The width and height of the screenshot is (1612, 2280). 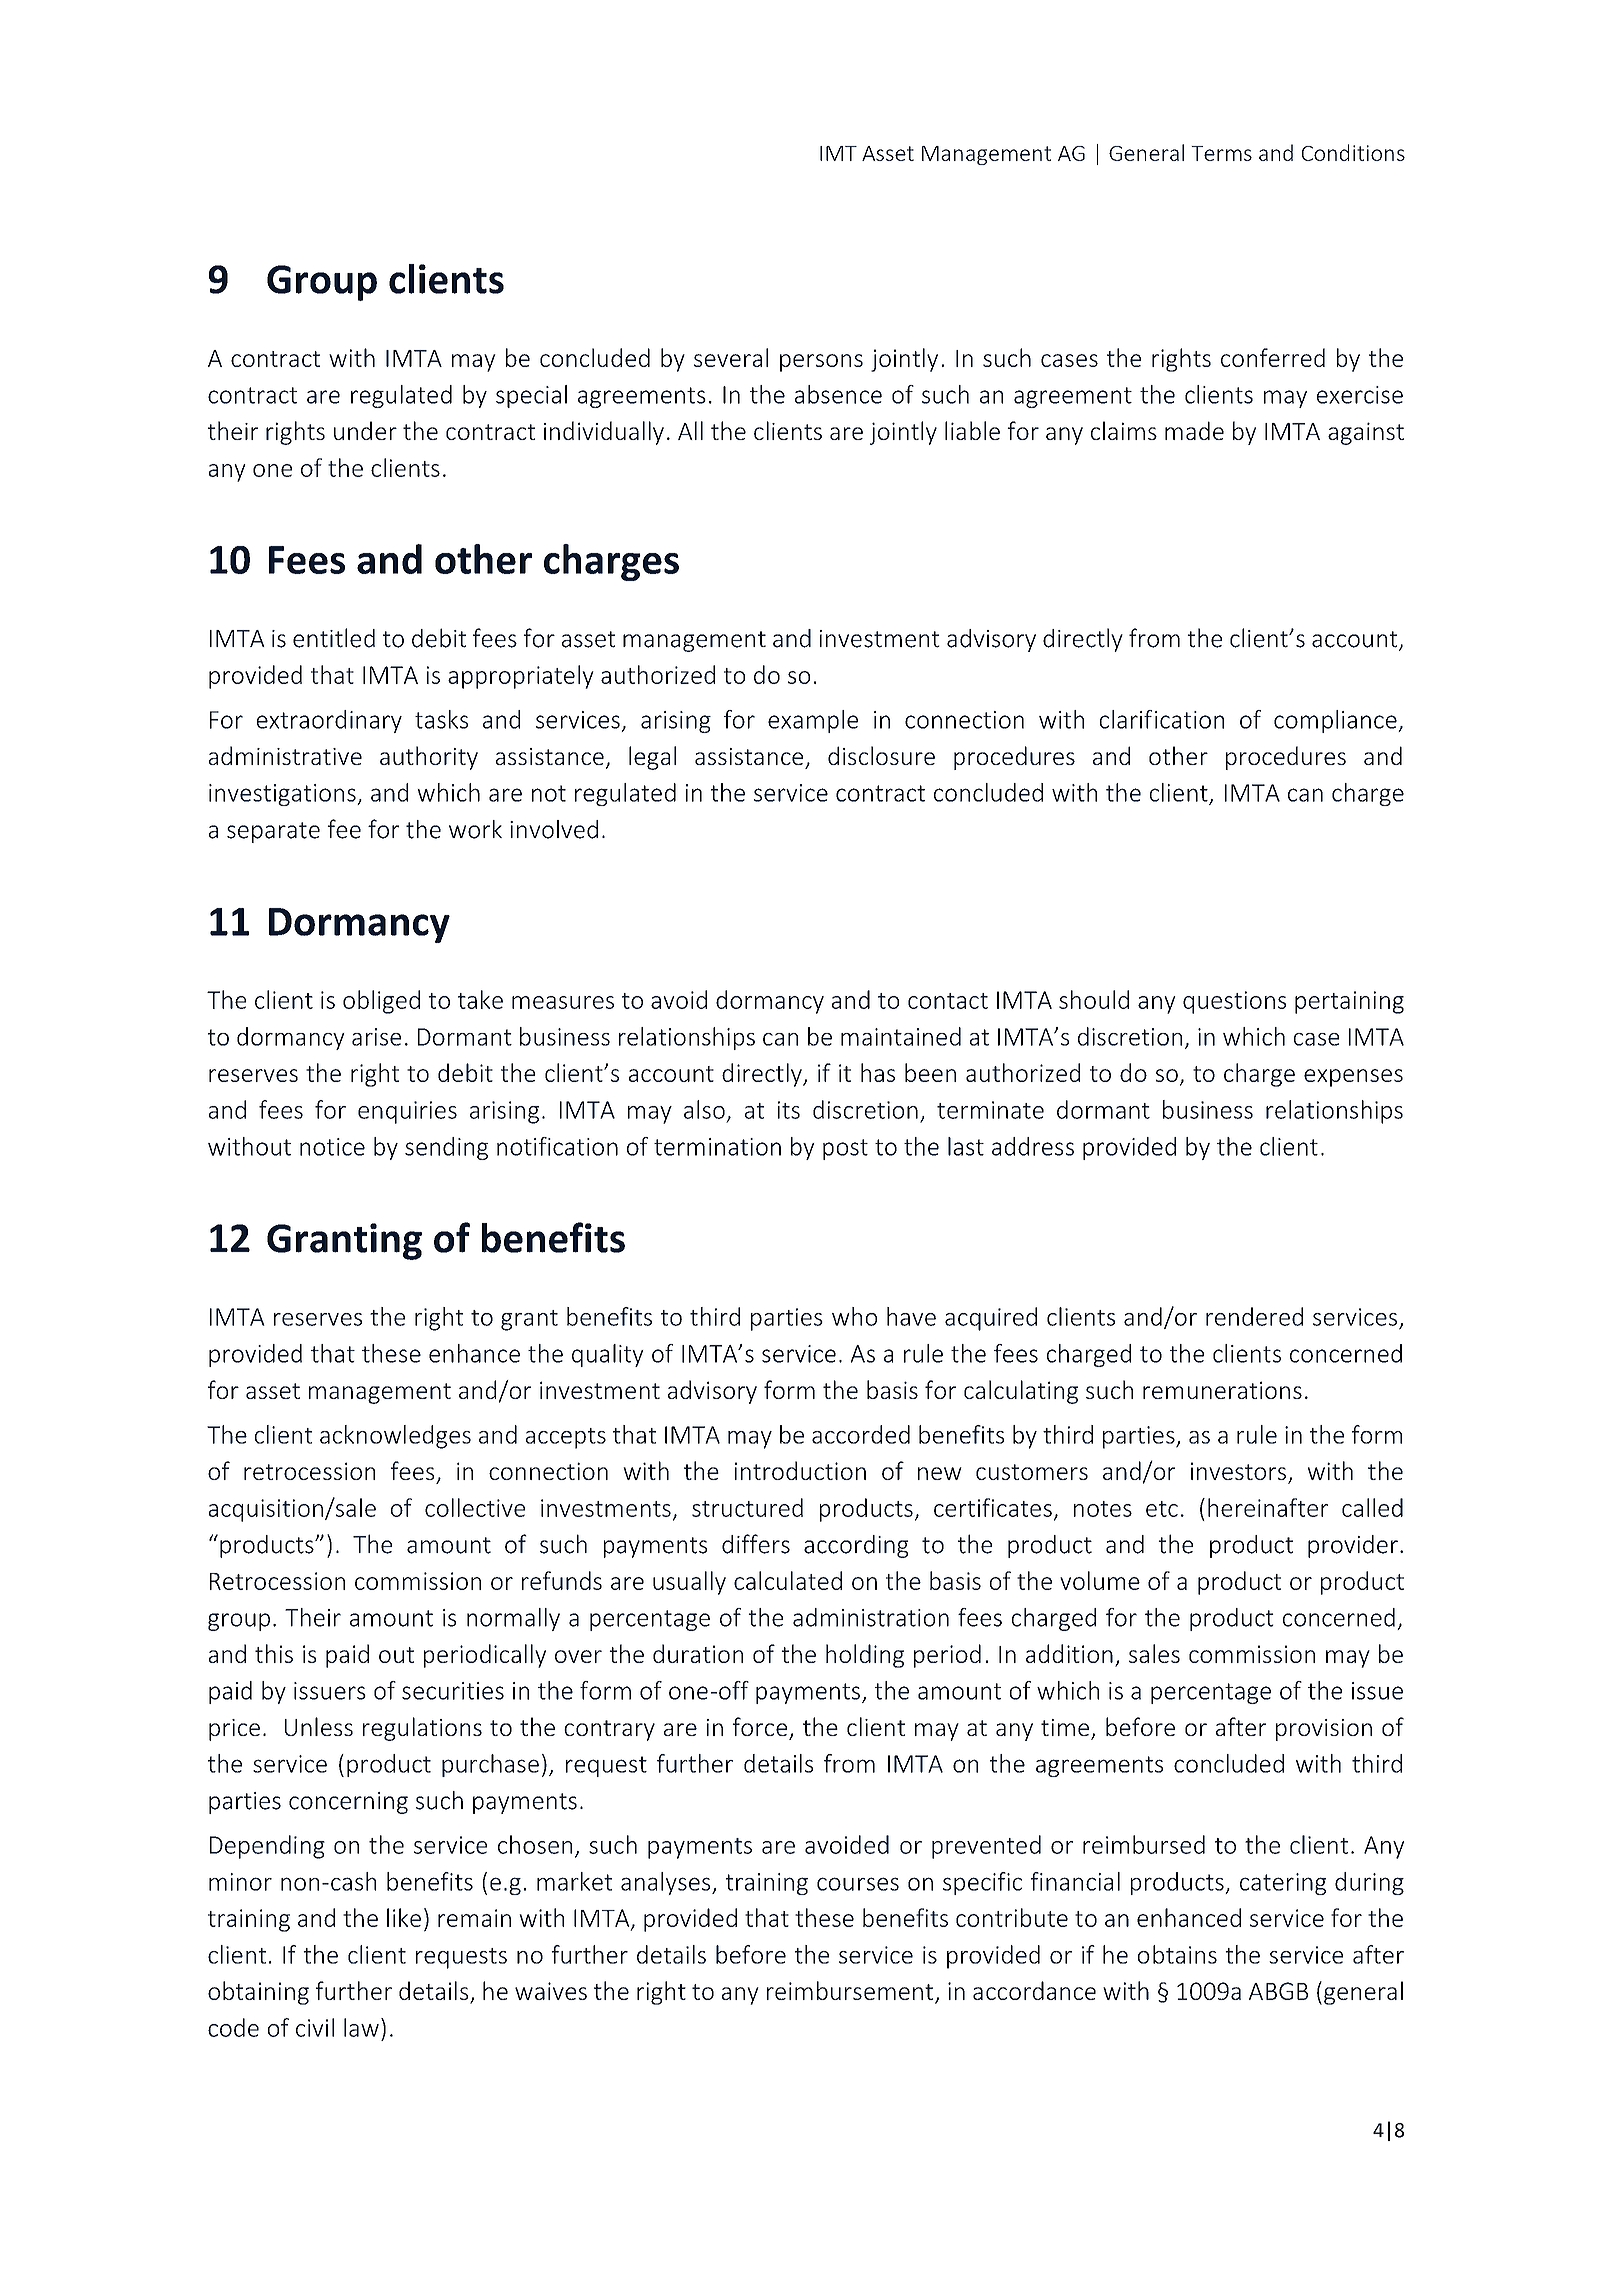 I want to click on clarification, so click(x=1162, y=719).
